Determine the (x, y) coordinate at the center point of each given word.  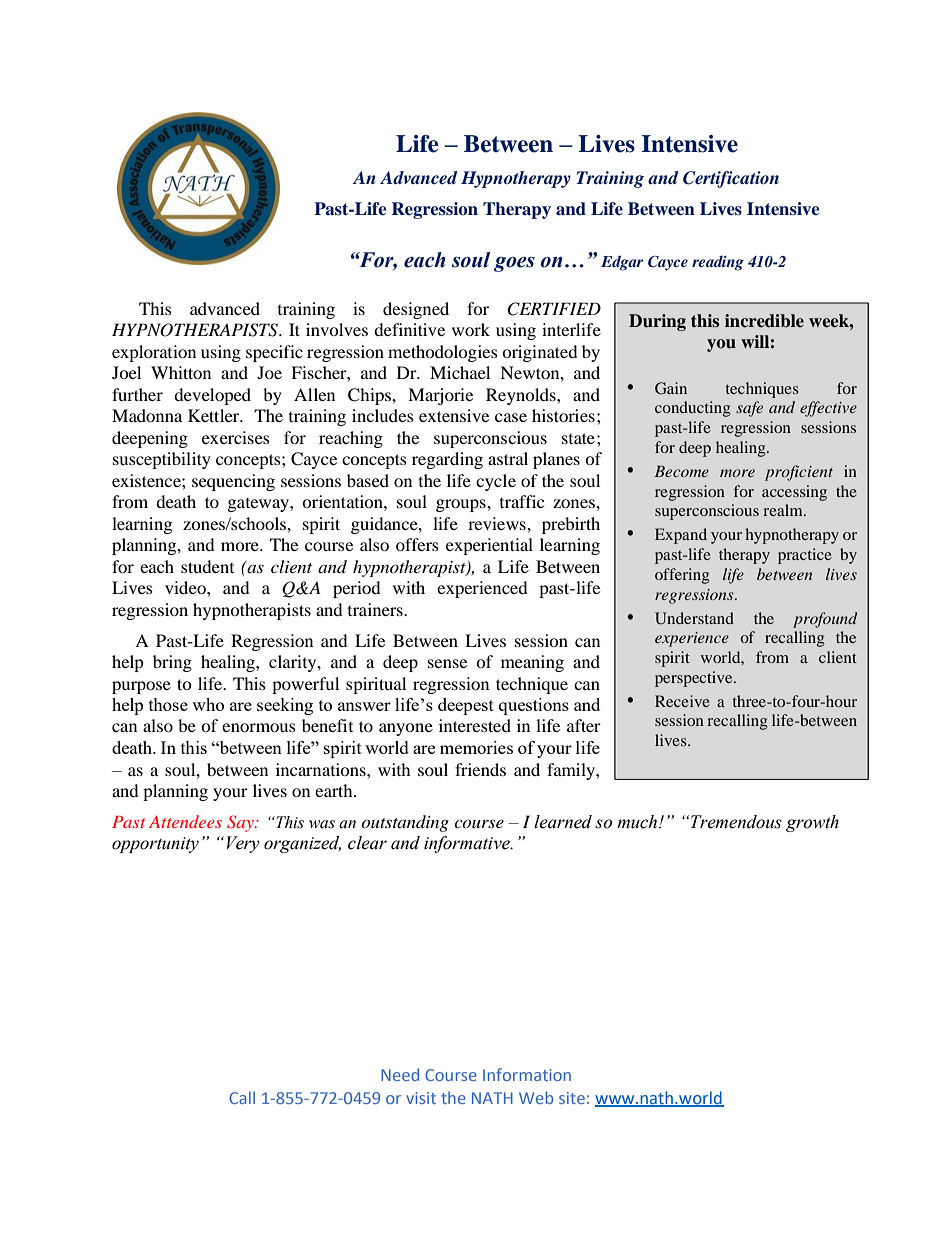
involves (337, 329)
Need (400, 1074)
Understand (694, 618)
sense (447, 663)
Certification (731, 179)
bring (172, 663)
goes (514, 264)
